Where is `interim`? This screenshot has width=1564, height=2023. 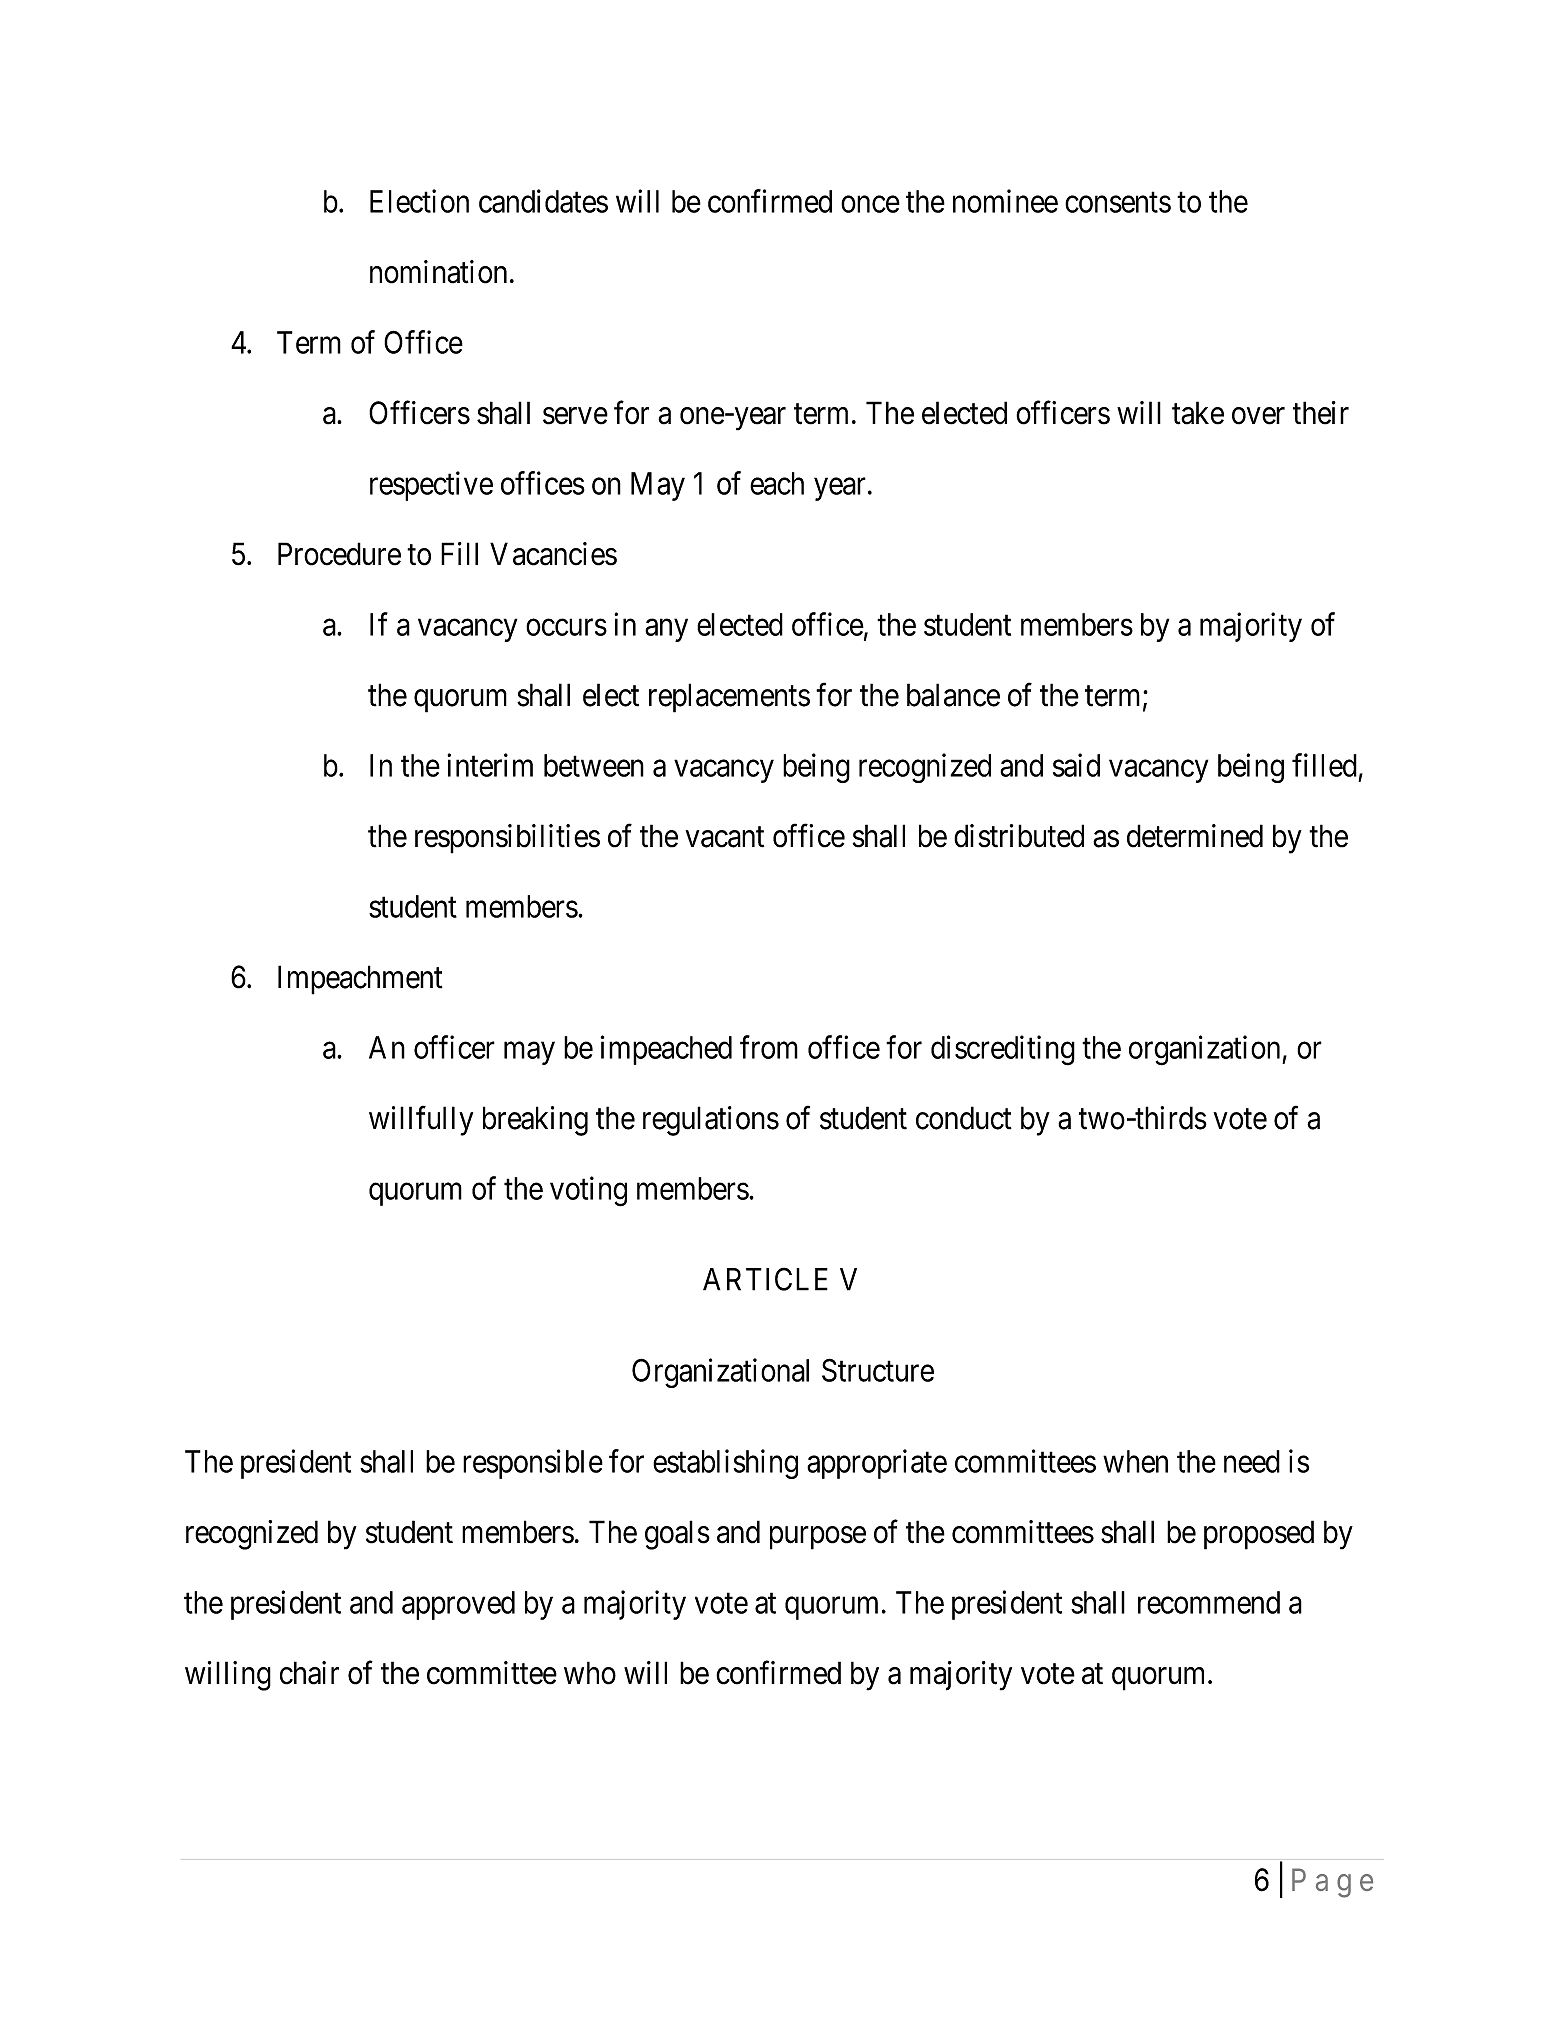 interim is located at coordinates (490, 765).
